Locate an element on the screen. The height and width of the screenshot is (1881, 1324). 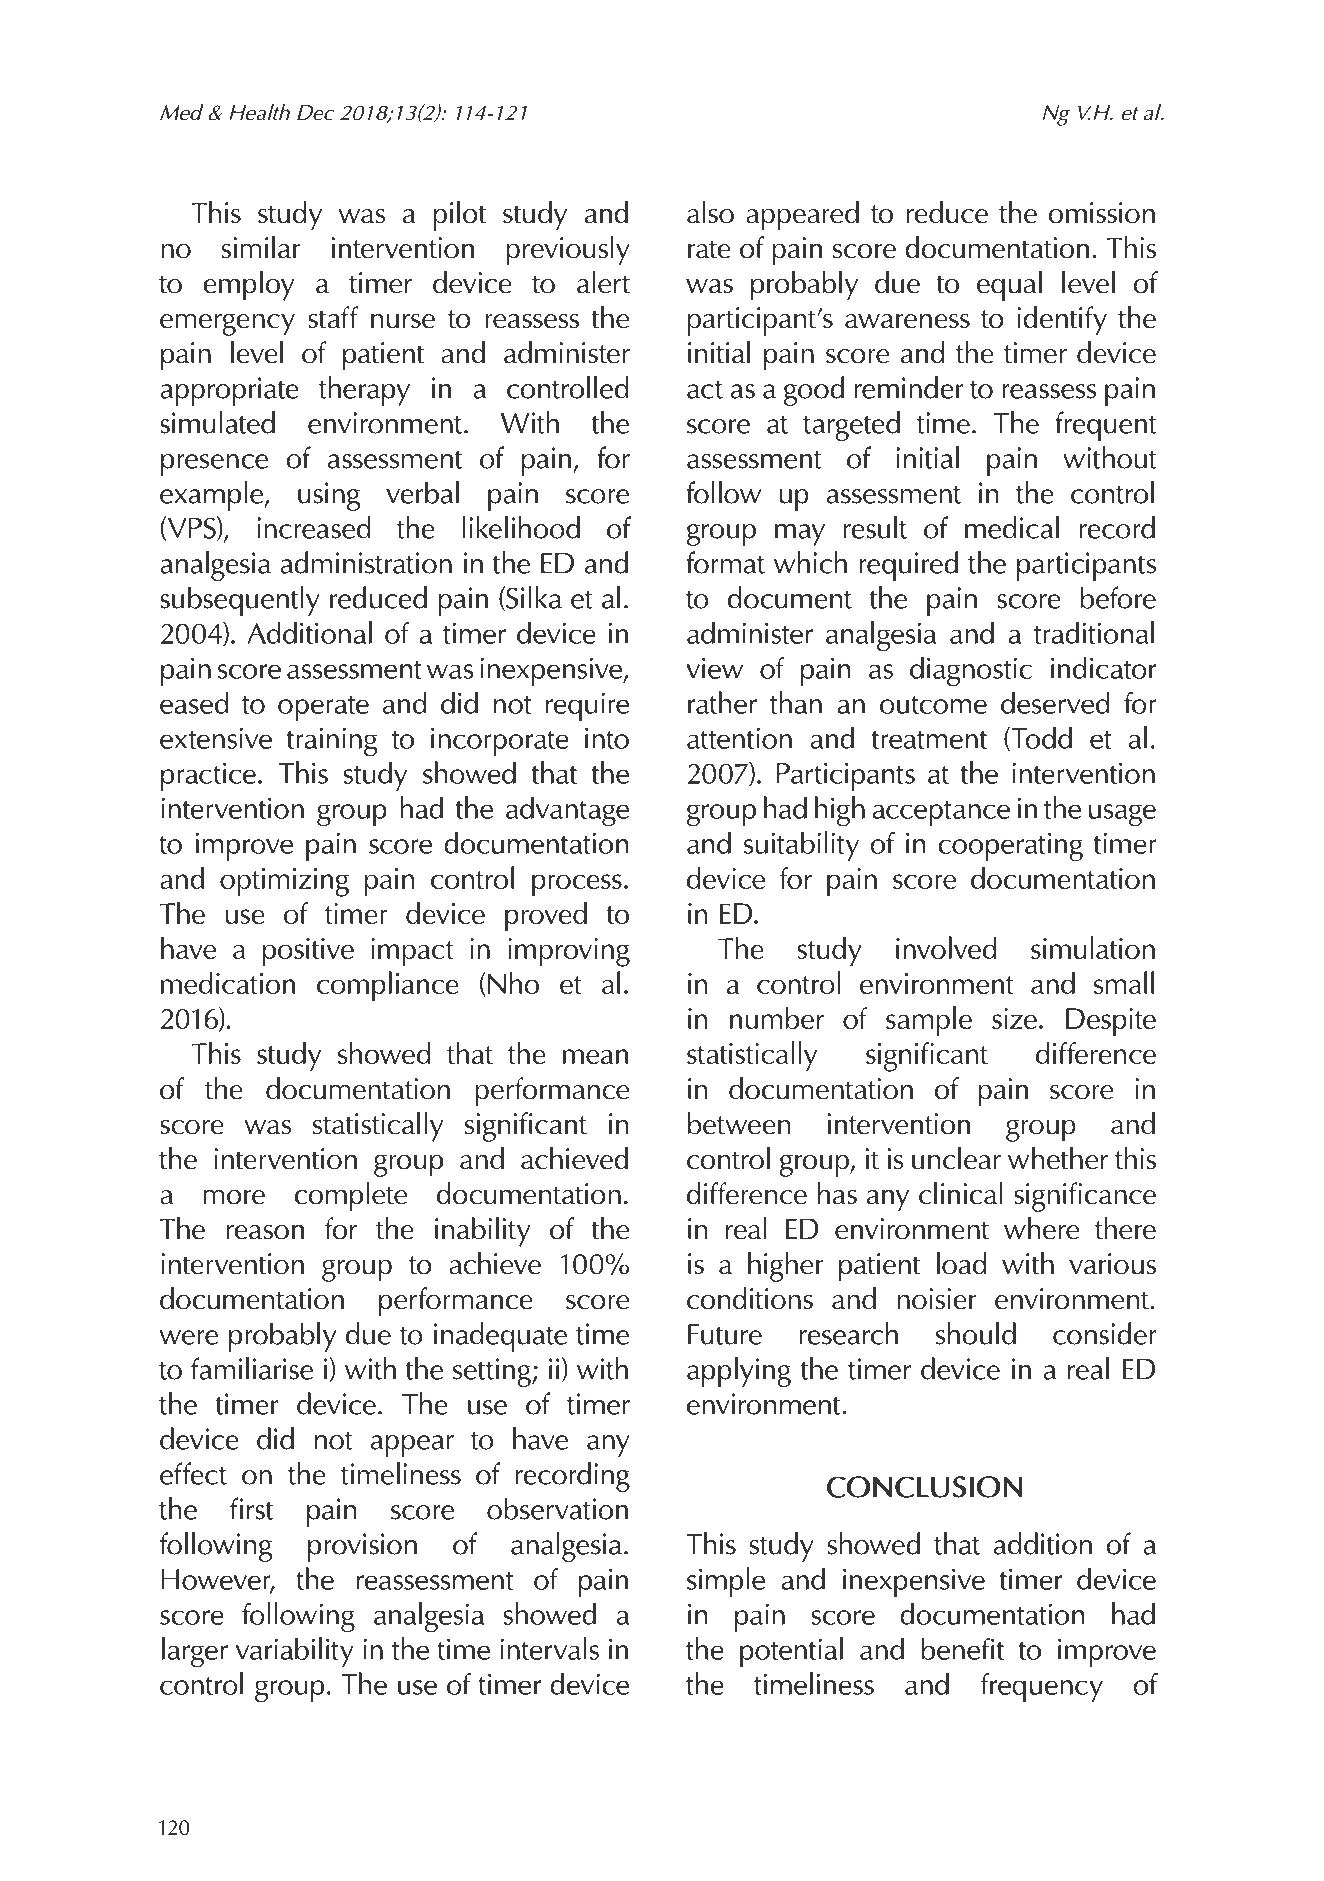
format is located at coordinates (725, 562).
